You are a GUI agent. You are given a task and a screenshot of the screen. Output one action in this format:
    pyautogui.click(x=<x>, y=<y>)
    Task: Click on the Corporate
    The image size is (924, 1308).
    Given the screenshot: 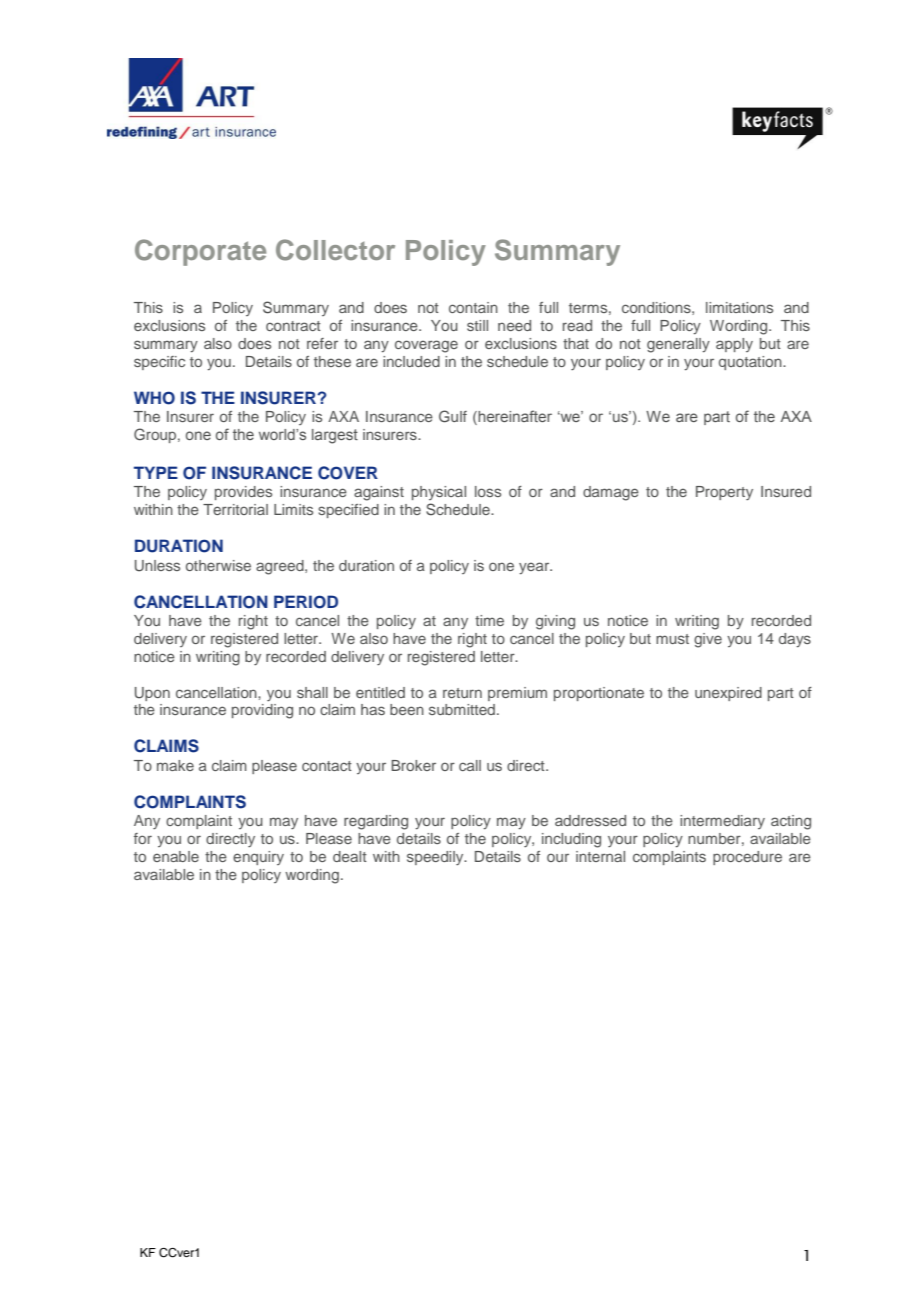 What is the action you would take?
    pyautogui.click(x=200, y=252)
